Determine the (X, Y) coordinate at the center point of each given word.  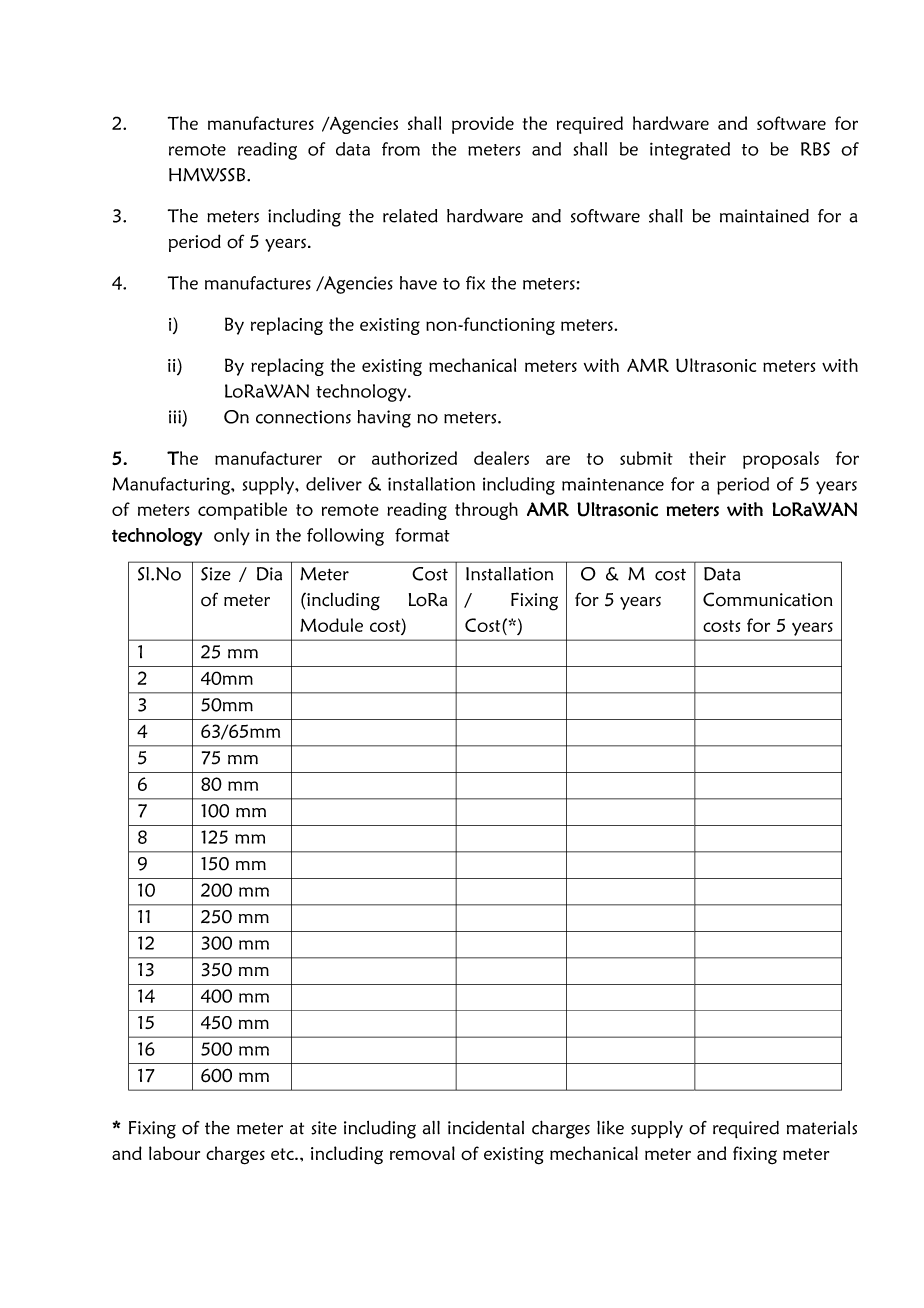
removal (422, 1153)
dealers (501, 458)
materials (822, 1128)
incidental (486, 1128)
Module (331, 625)
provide (483, 125)
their (707, 458)
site (324, 1128)
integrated (690, 151)
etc (283, 1154)
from (401, 149)
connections (303, 417)
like (610, 1128)
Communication (768, 599)
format (422, 535)
